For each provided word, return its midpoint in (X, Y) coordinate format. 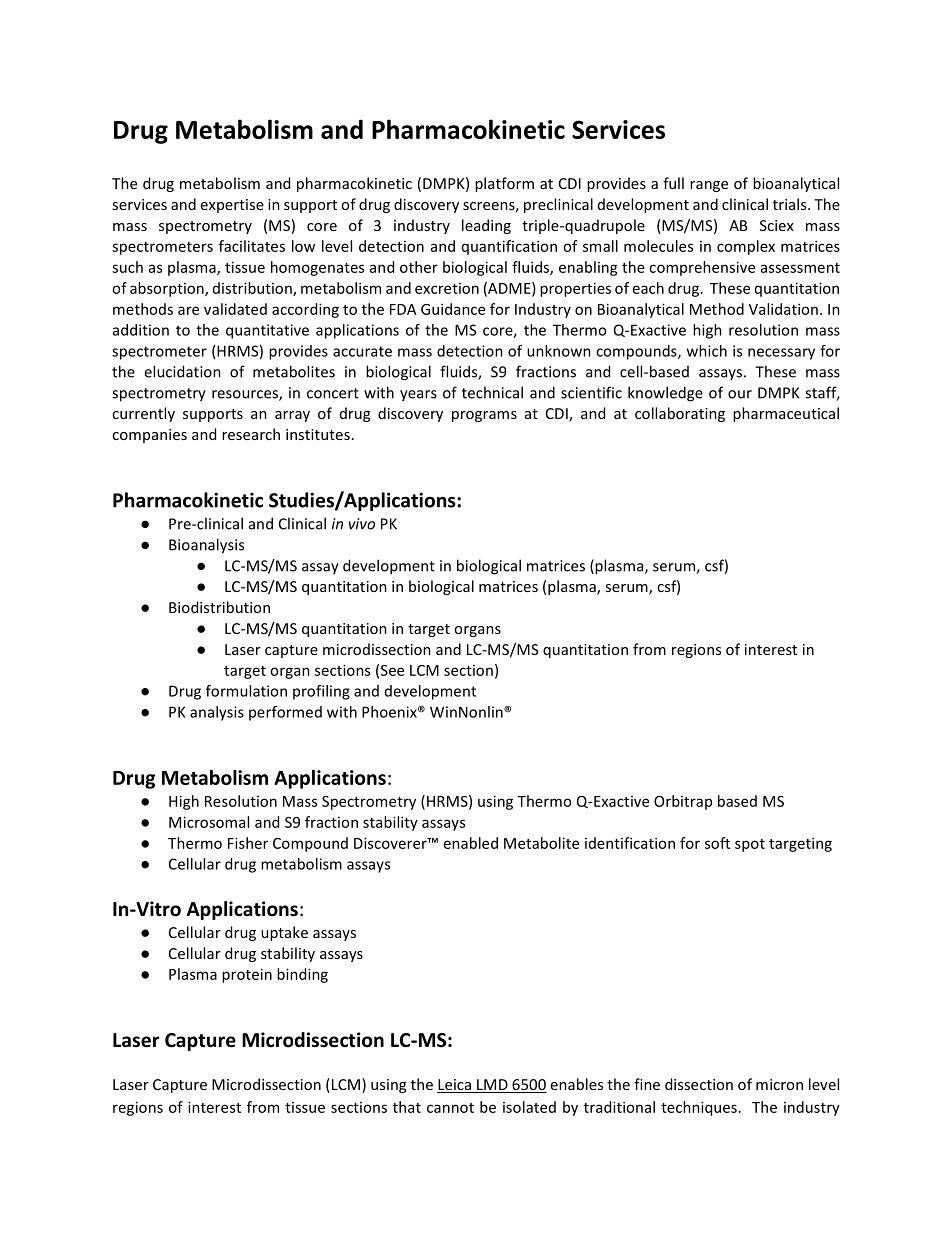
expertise (232, 206)
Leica (455, 1086)
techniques (699, 1108)
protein (247, 975)
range (709, 186)
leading (486, 226)
